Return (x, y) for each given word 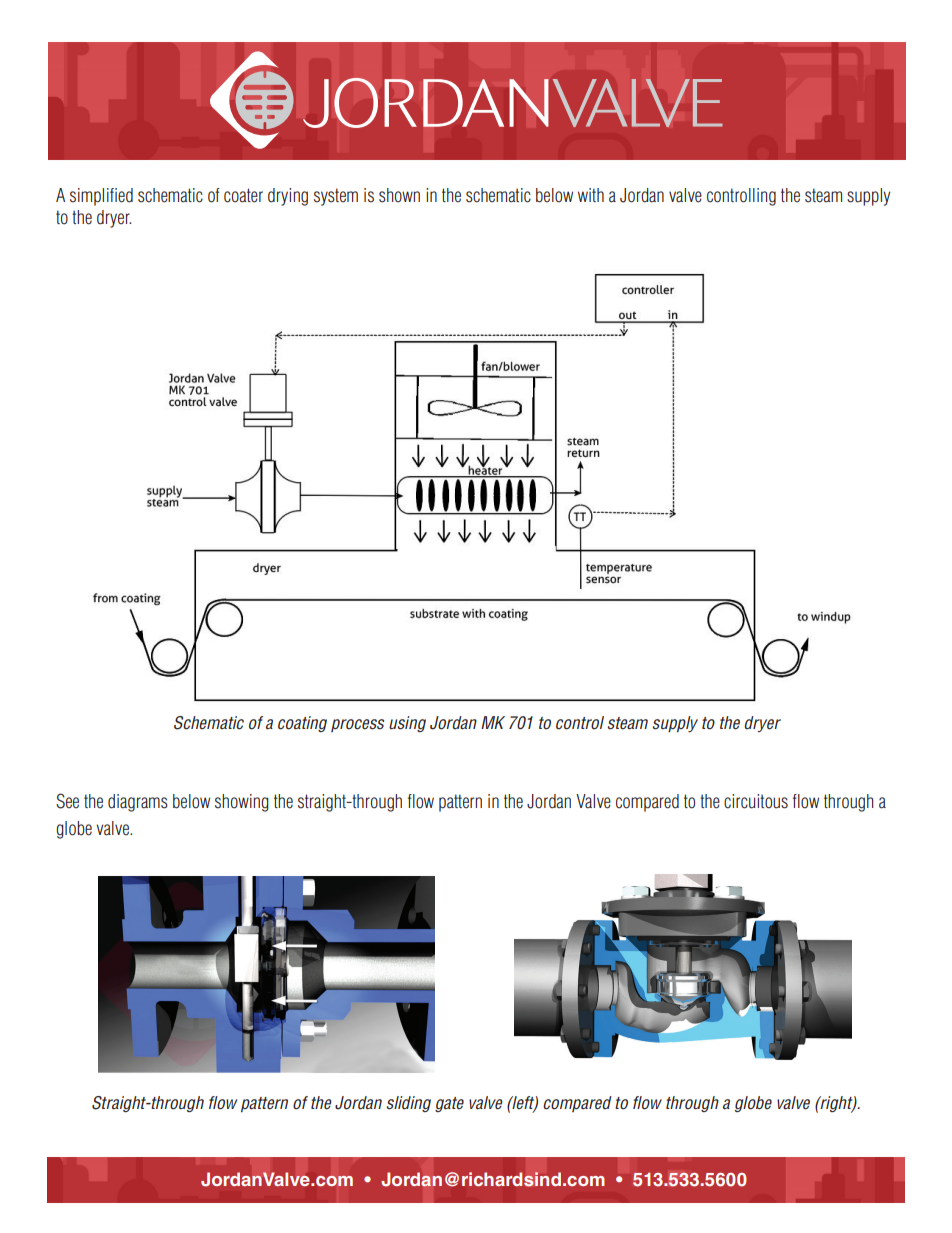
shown (399, 195)
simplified (101, 197)
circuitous (756, 801)
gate (449, 1104)
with (591, 195)
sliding (408, 1104)
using (407, 724)
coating (302, 724)
